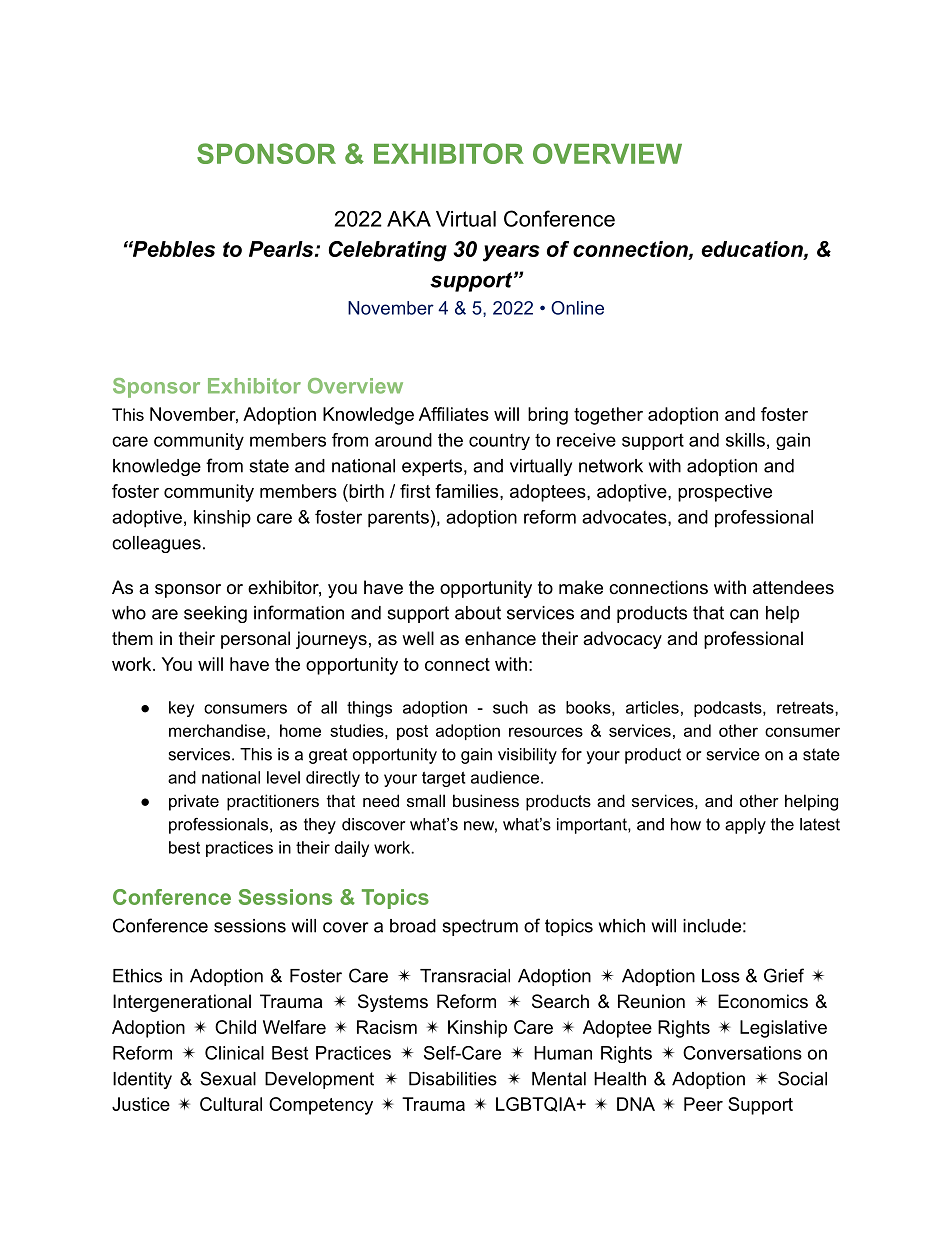  I want to click on years, so click(511, 253).
